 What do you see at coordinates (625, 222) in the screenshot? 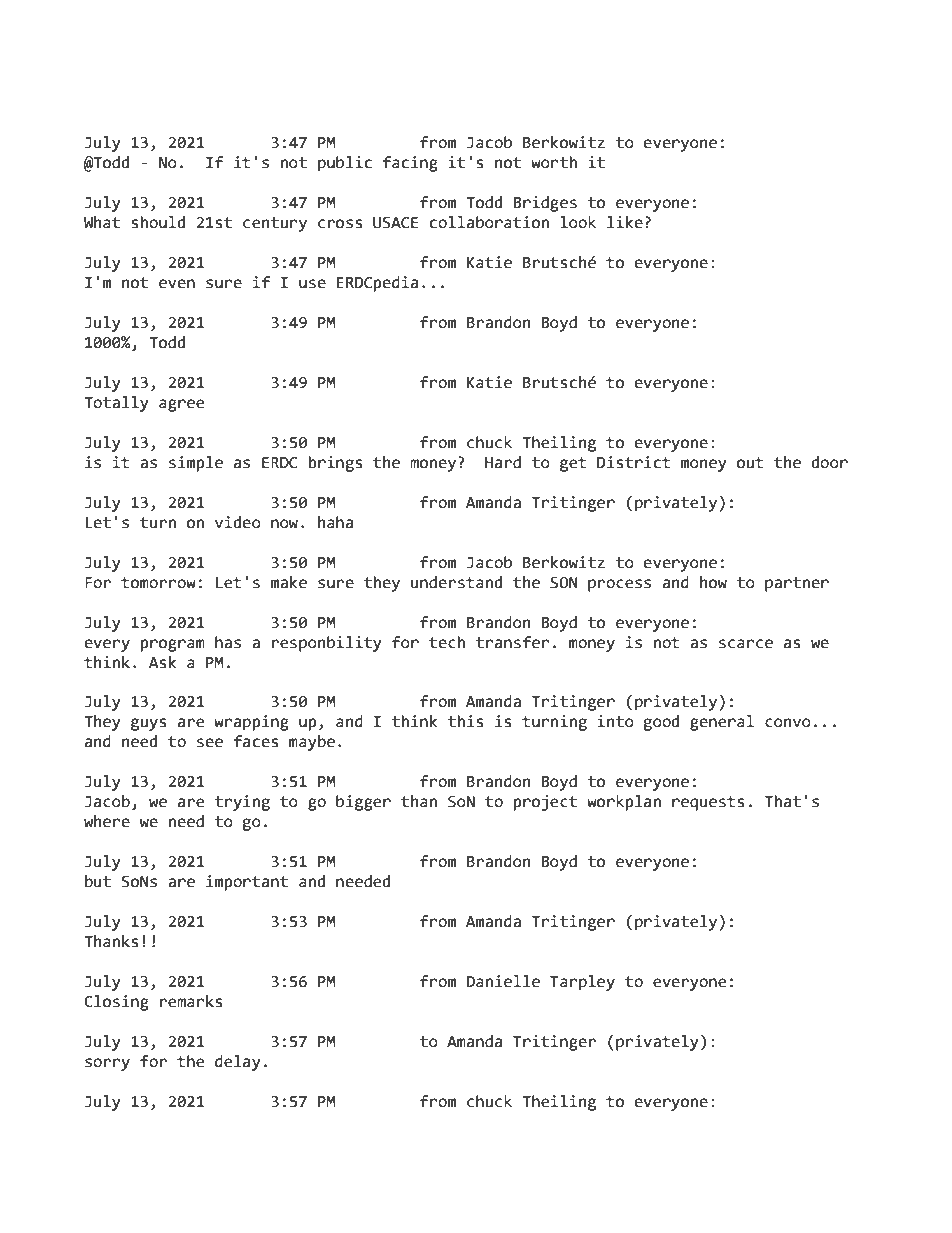
I see `like` at bounding box center [625, 222].
